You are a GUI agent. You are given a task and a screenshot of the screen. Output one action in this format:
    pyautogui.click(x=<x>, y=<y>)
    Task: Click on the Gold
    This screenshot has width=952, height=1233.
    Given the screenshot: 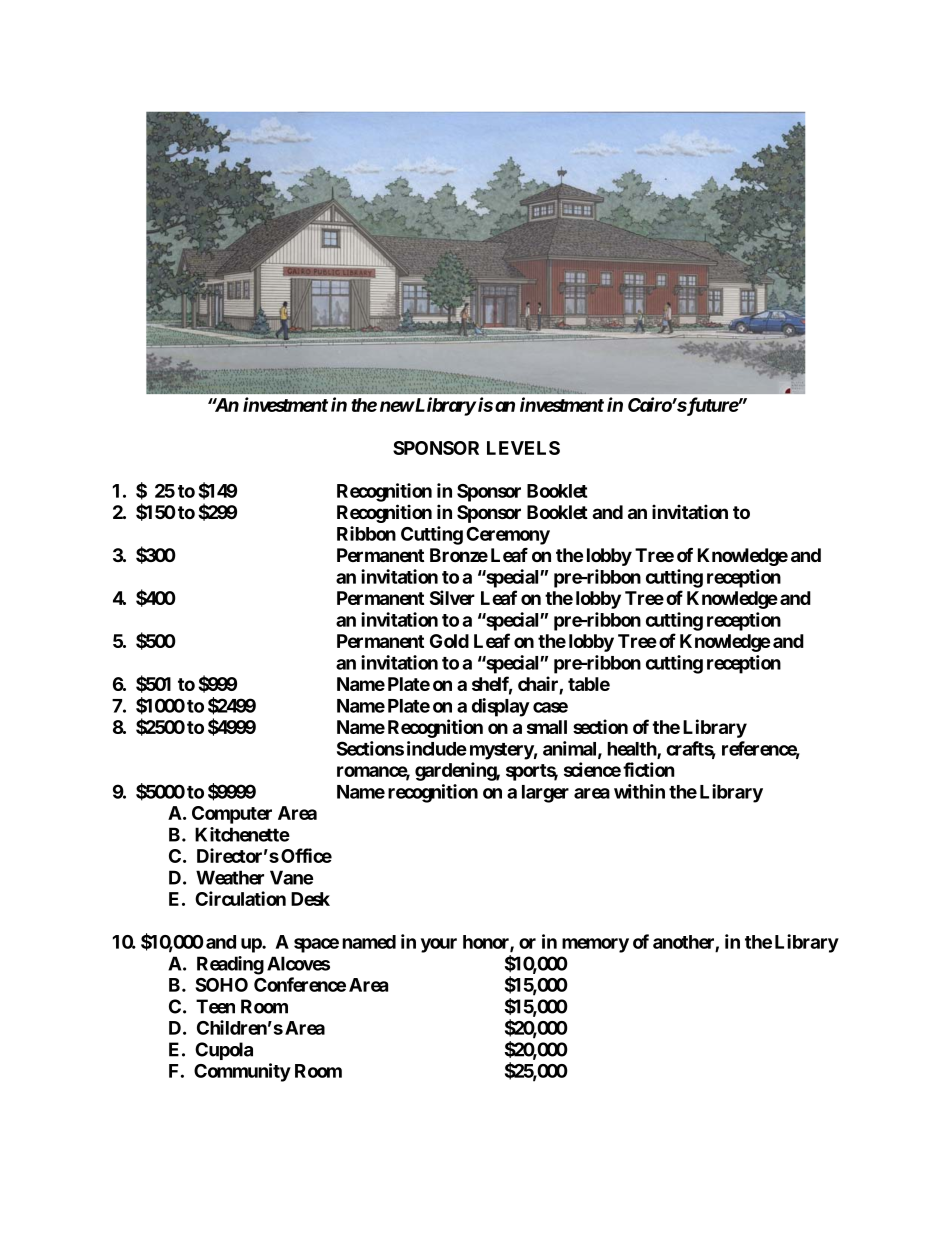 What is the action you would take?
    pyautogui.click(x=449, y=641)
